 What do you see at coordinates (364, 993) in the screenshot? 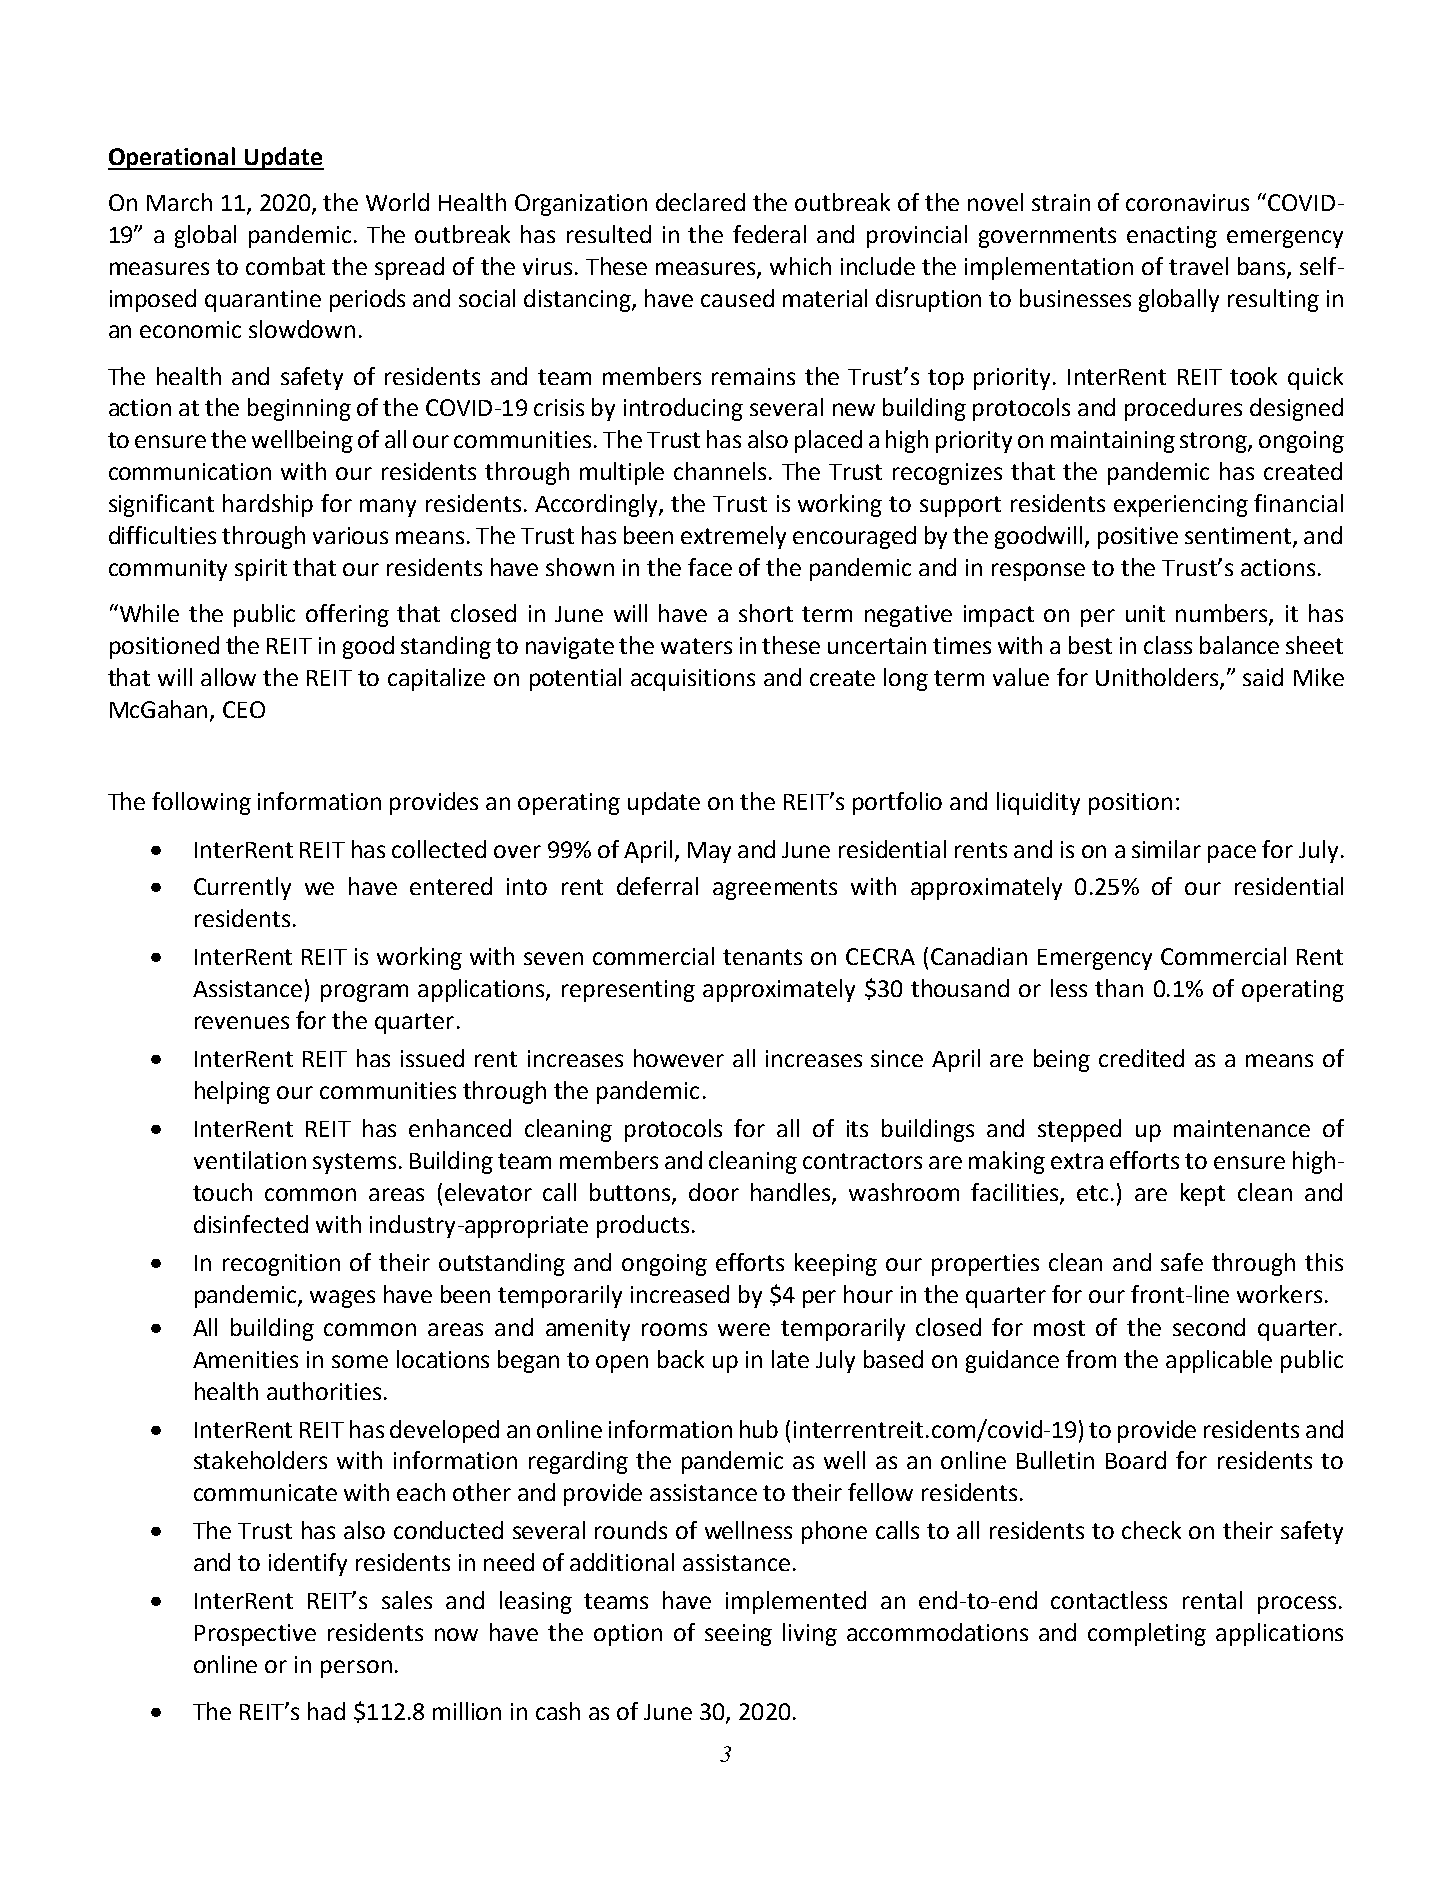
I see `program` at bounding box center [364, 993].
